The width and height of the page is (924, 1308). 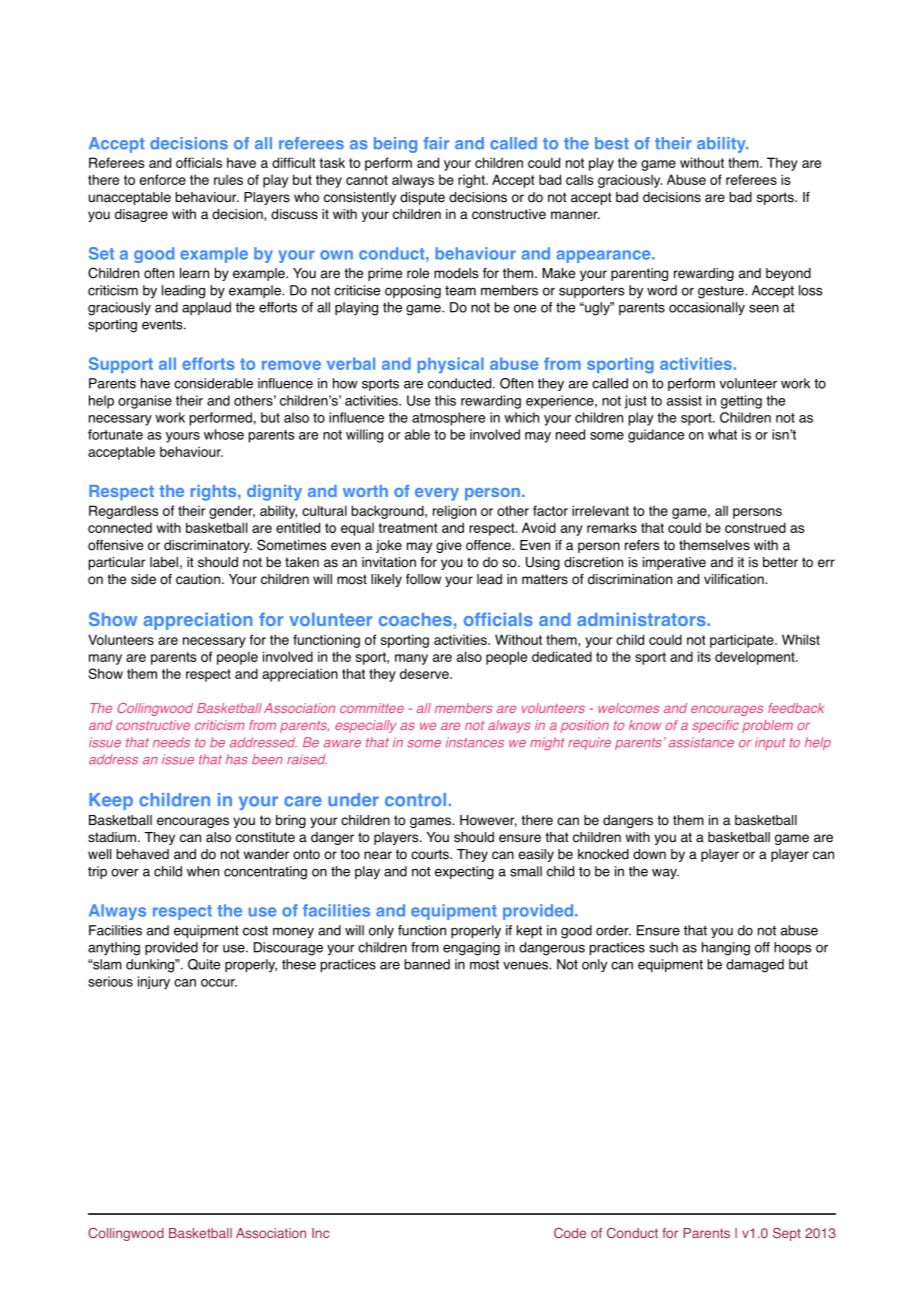 What do you see at coordinates (162, 179) in the page?
I see `enforce` at bounding box center [162, 179].
